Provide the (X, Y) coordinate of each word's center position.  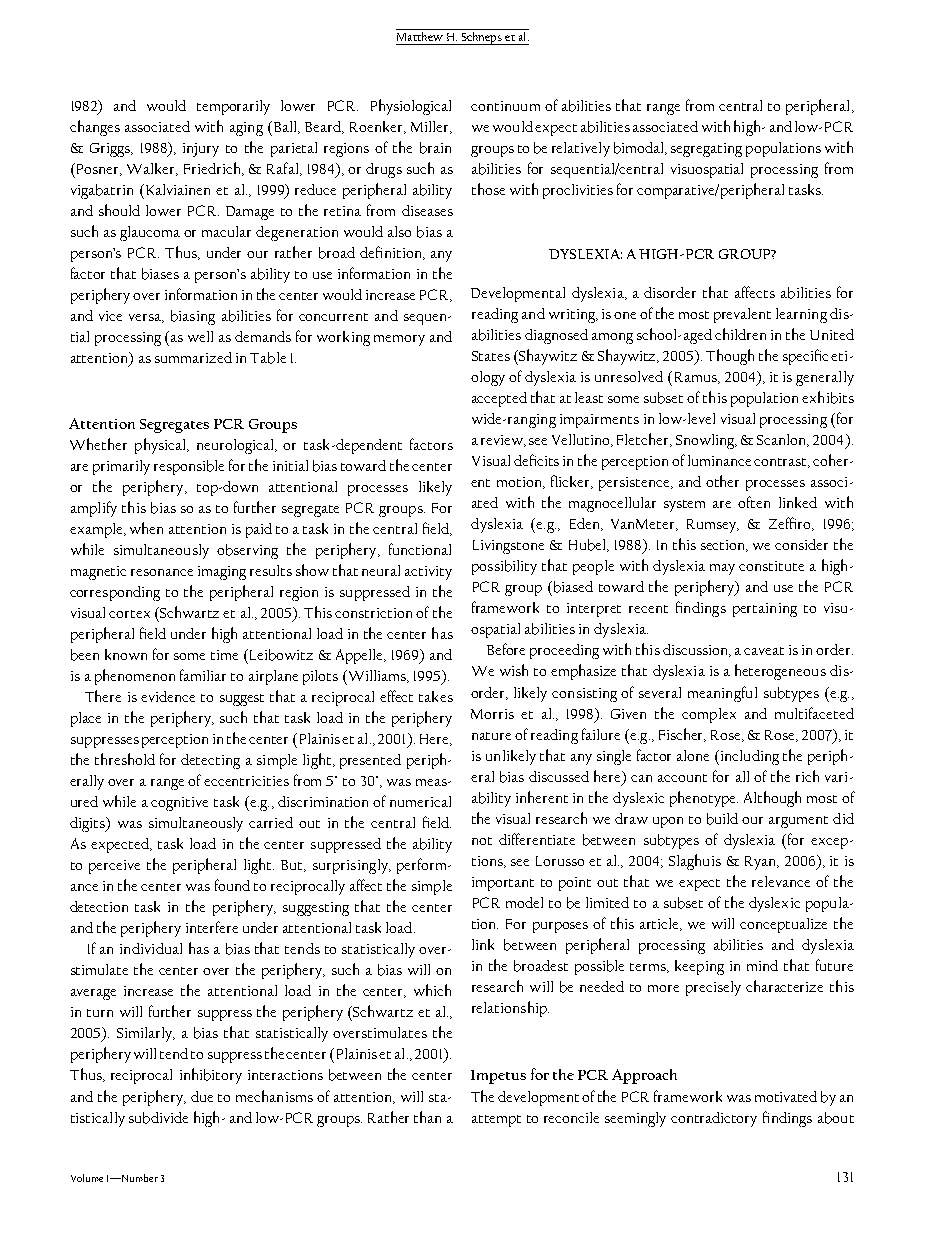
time (224, 655)
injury (201, 150)
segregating (706, 150)
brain (435, 148)
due (202, 1096)
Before (506, 649)
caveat (764, 651)
